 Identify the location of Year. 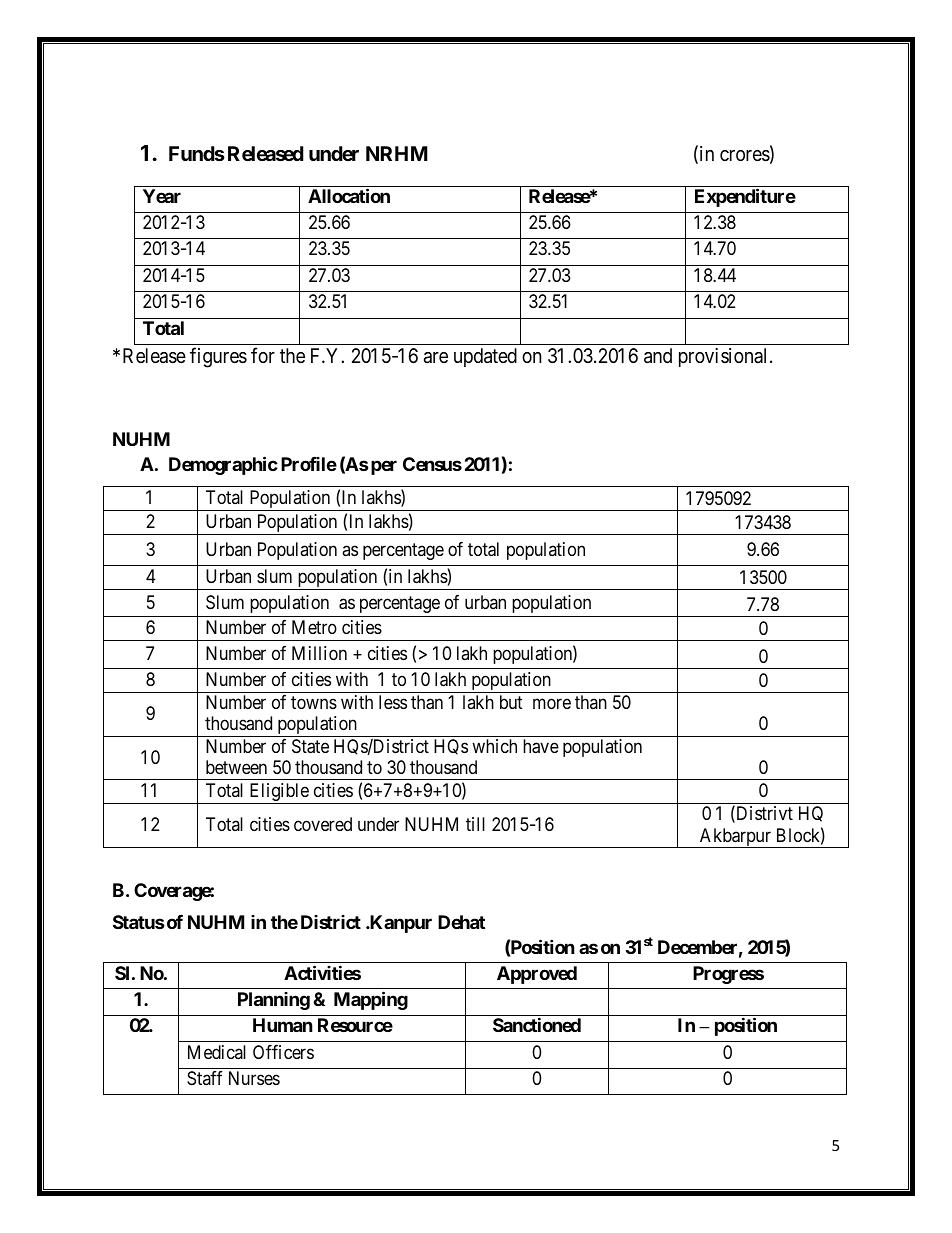
(162, 196).
